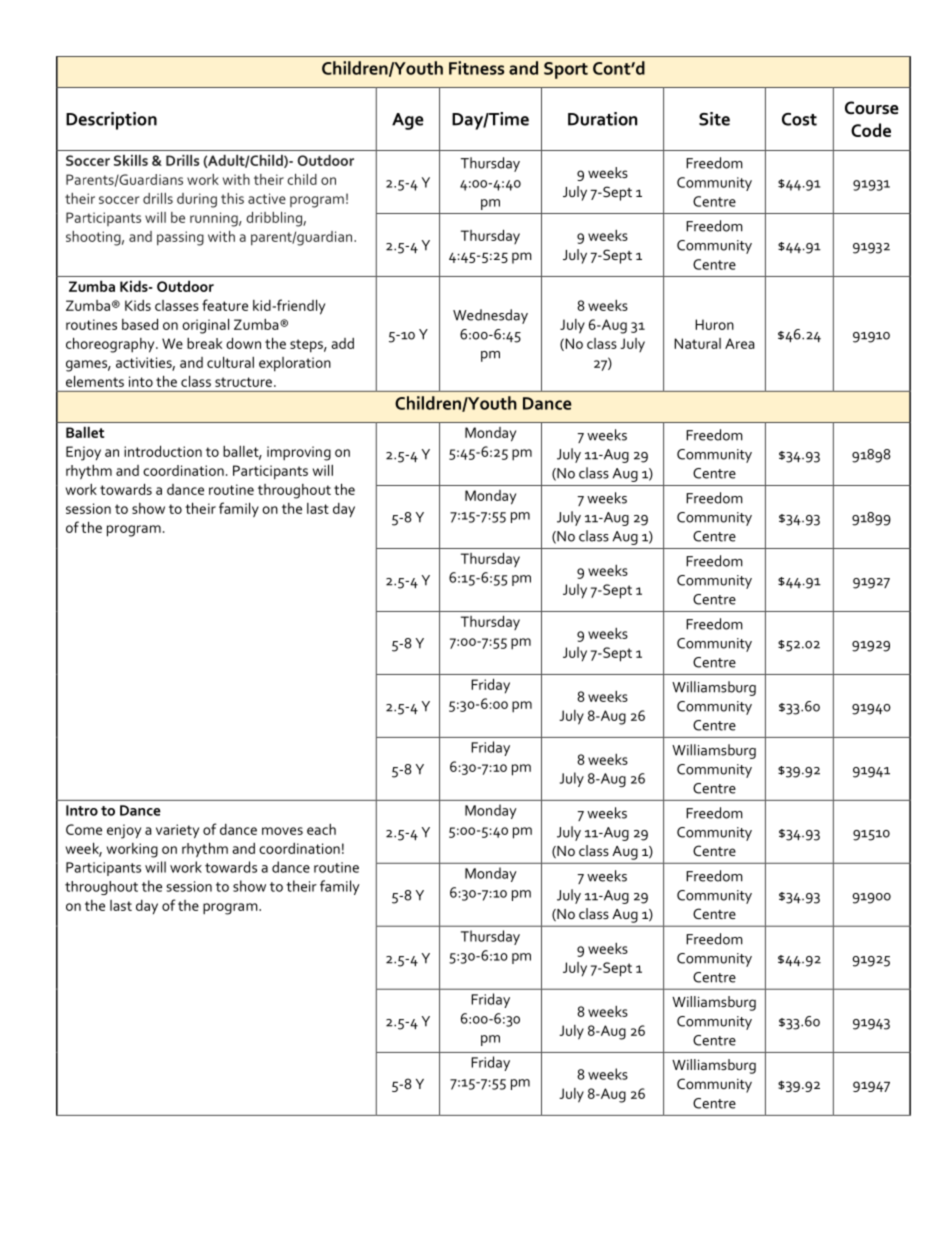 The height and width of the document is (1233, 952). Describe the element at coordinates (282, 831) in the document. I see `moves` at that location.
